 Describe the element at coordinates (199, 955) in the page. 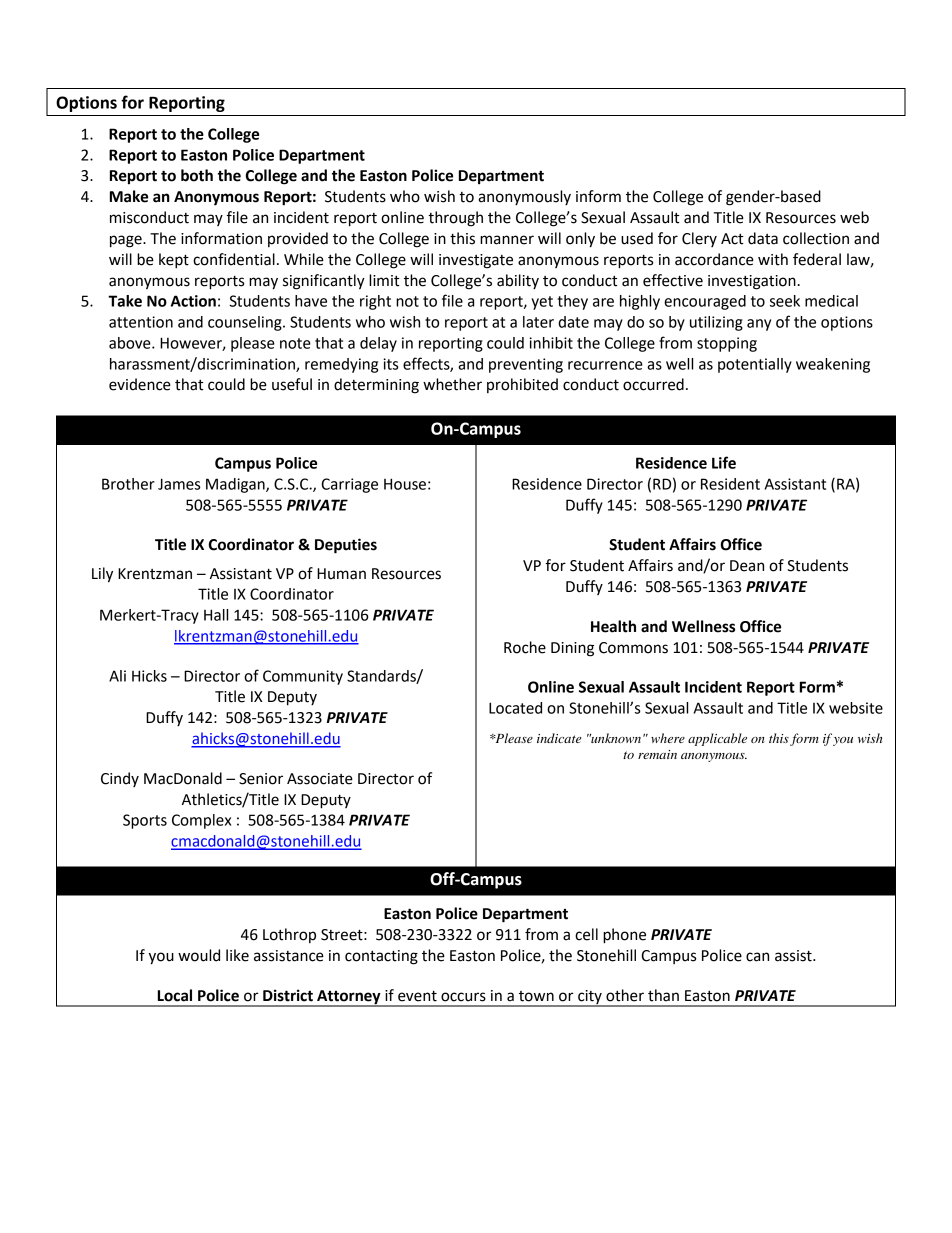

I see `would` at that location.
